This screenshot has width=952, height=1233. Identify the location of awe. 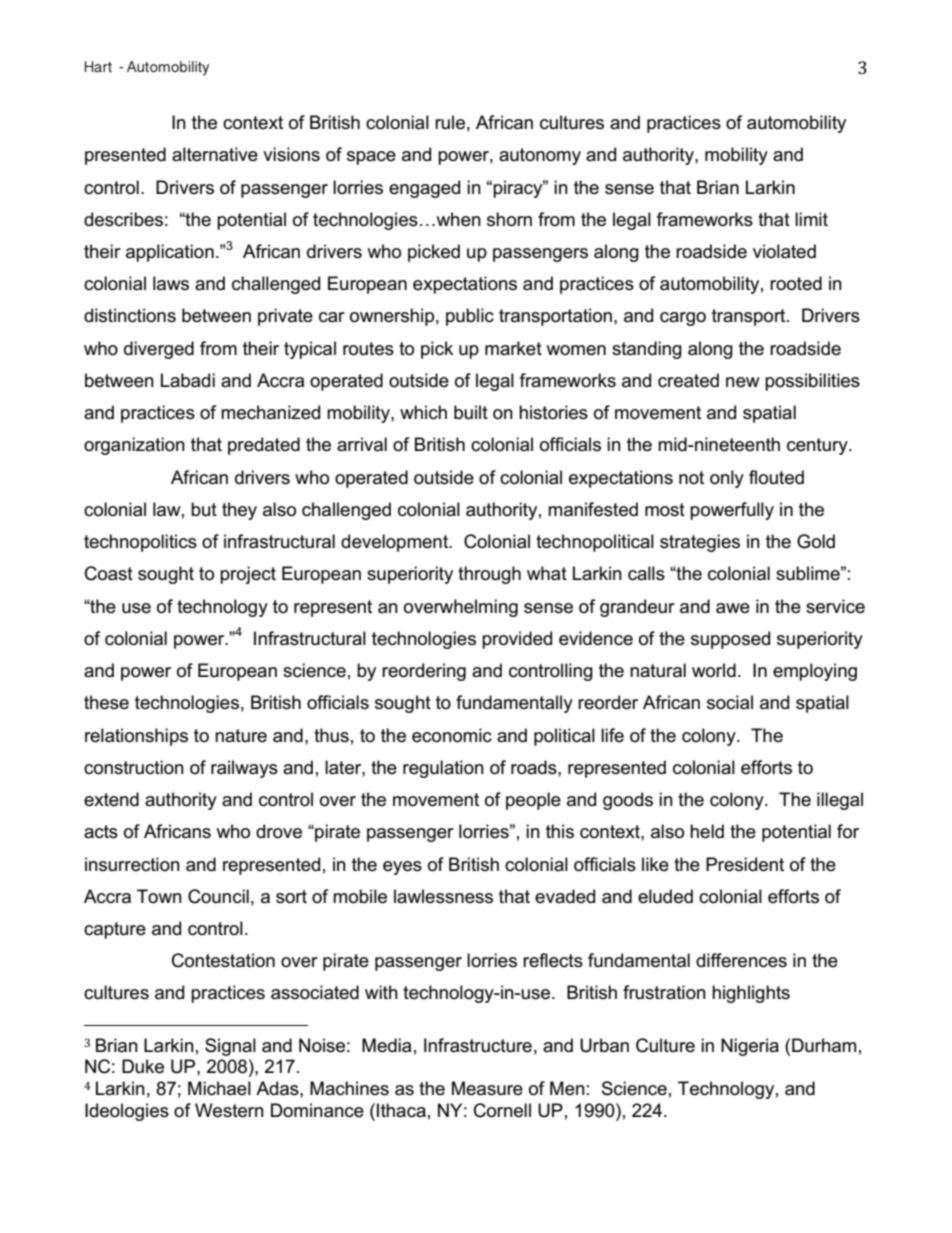
(733, 608).
